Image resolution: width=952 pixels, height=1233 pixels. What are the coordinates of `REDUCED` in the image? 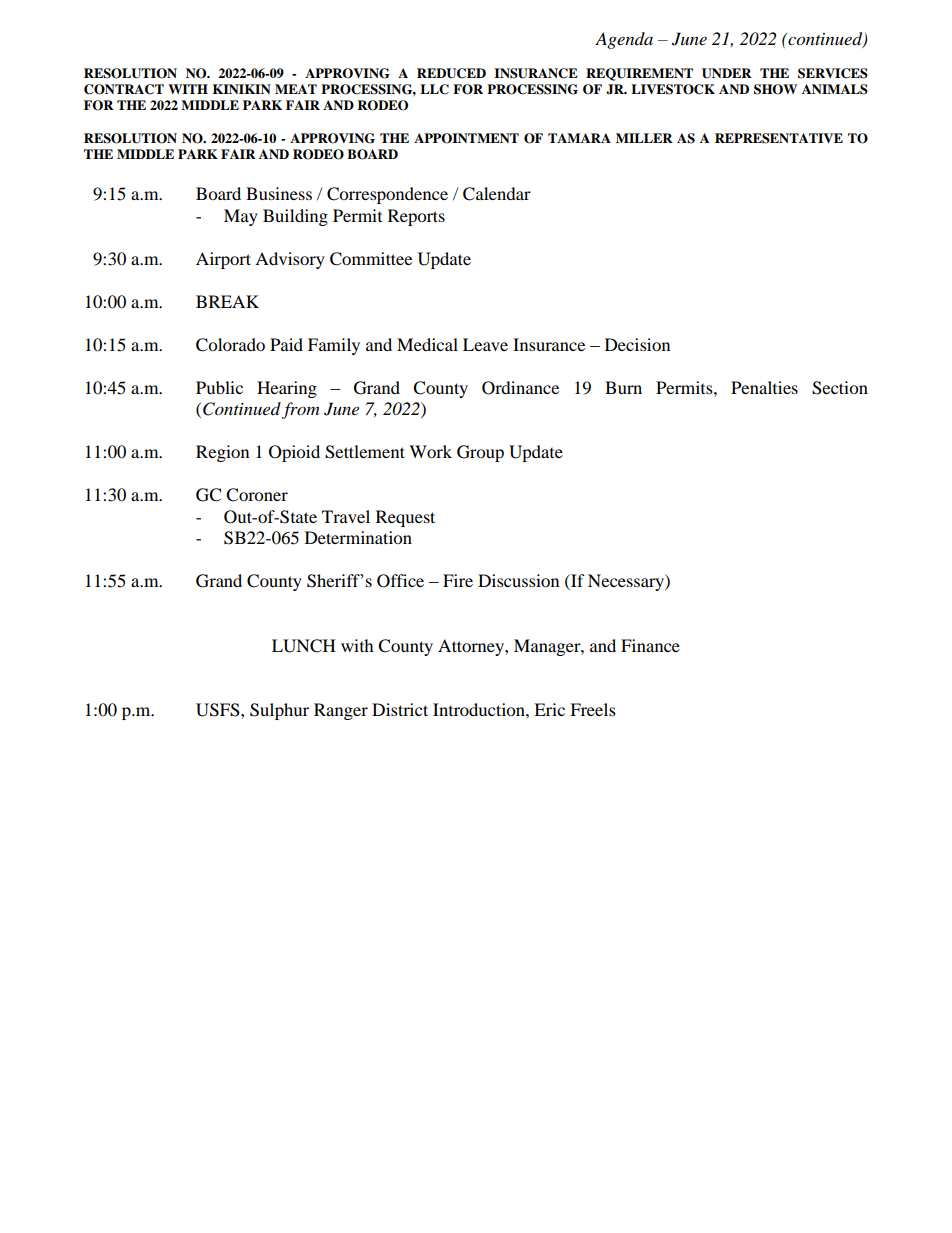 It's located at (451, 73).
